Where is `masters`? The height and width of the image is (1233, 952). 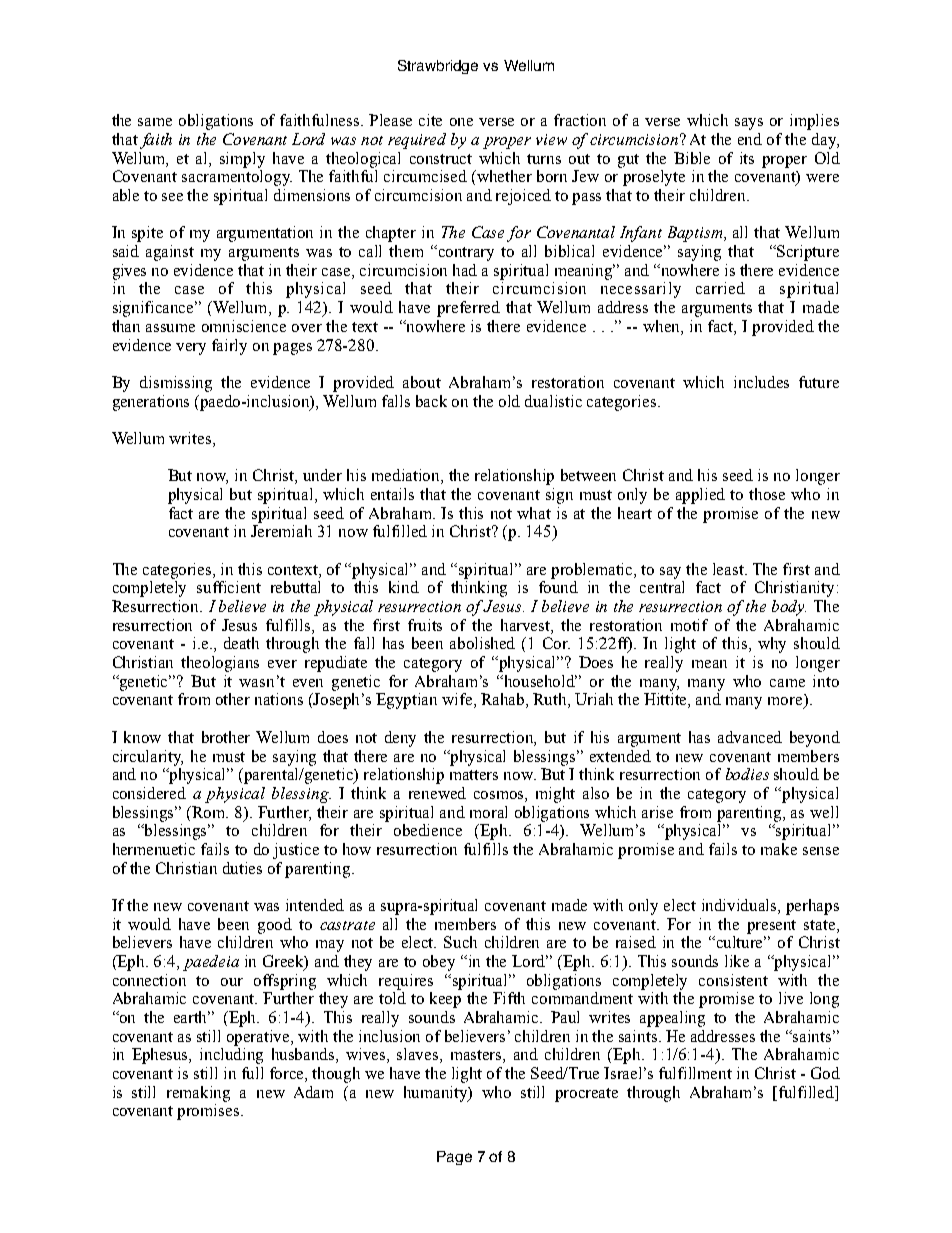 masters is located at coordinates (477, 1056).
